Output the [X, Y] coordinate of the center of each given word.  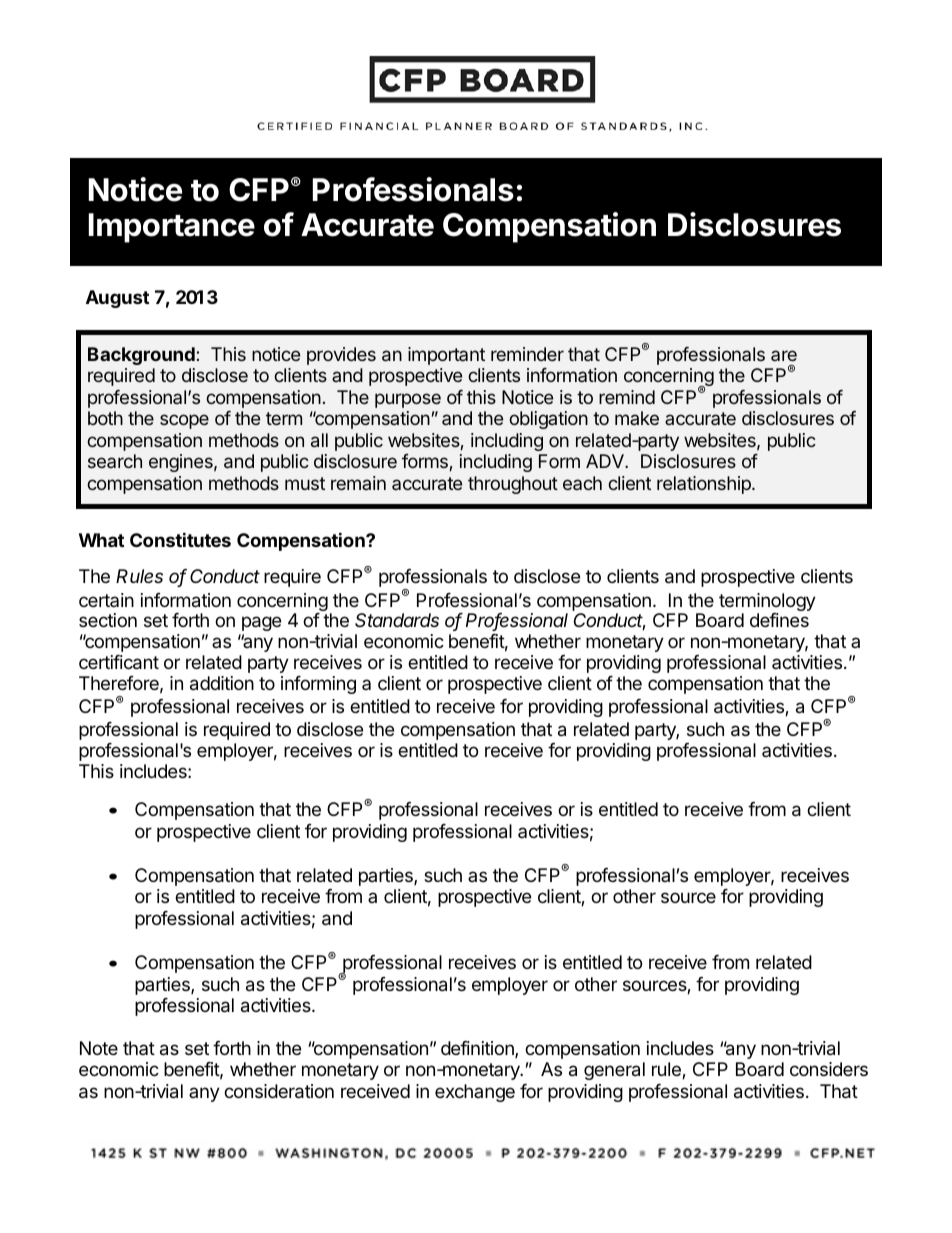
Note [99, 1048]
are [784, 355]
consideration [279, 1091]
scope [184, 421]
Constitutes [180, 539]
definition [478, 1049]
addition [222, 683]
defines [779, 620]
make [637, 418]
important [446, 356]
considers [829, 1069]
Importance [172, 228]
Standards [397, 620]
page [261, 623]
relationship [705, 485]
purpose [408, 400]
